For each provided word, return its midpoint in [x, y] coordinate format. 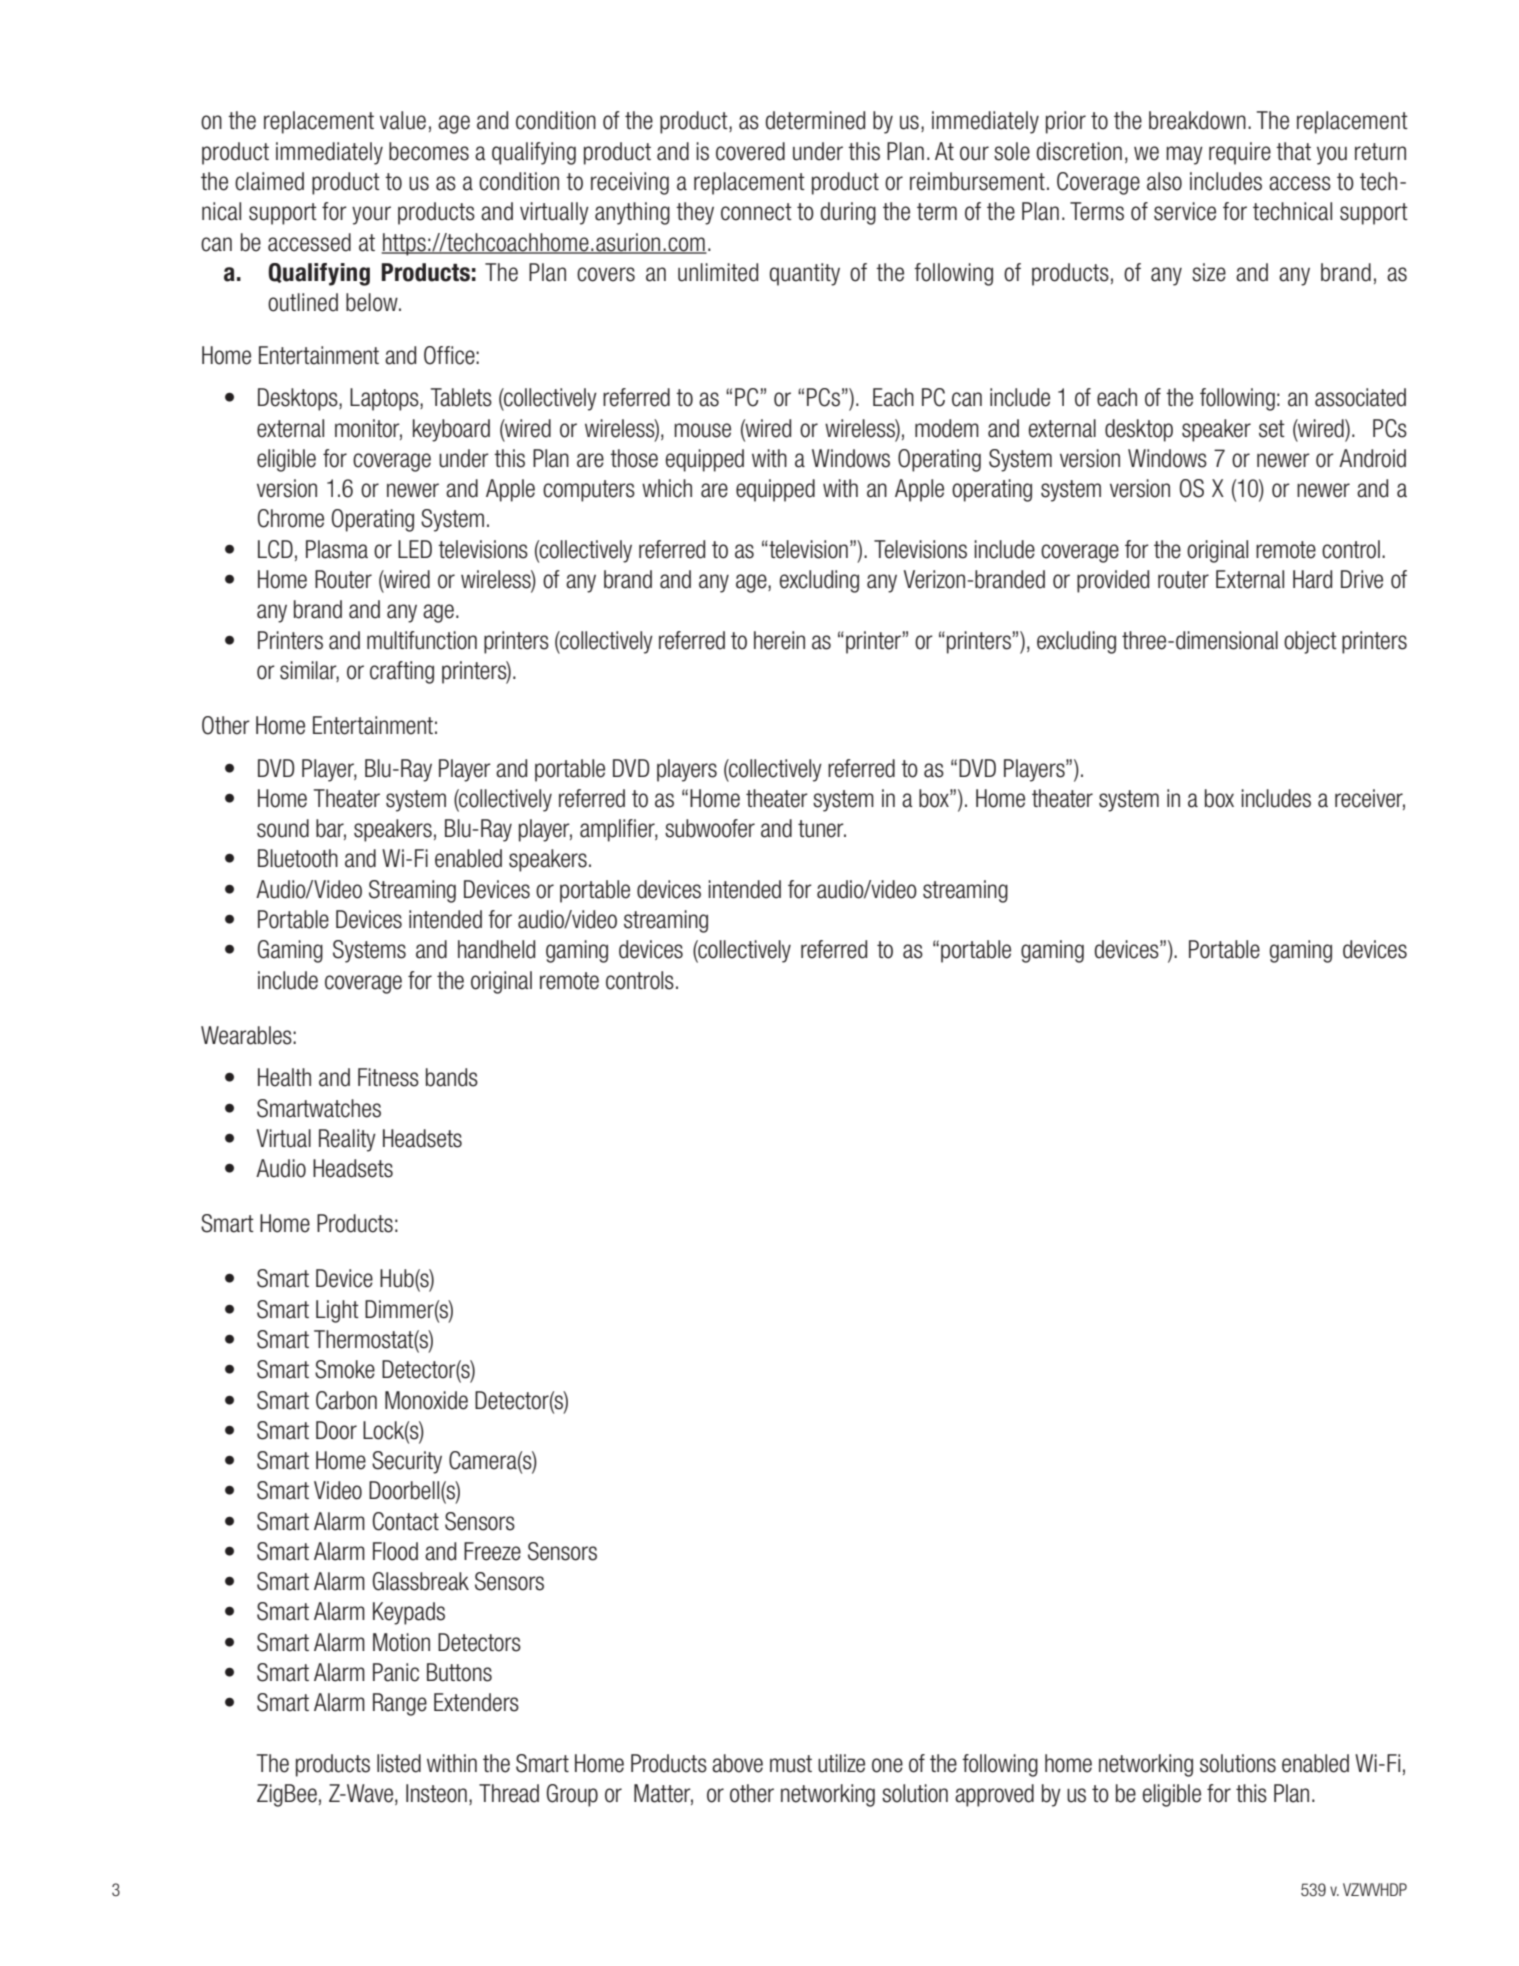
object [1310, 642]
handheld [496, 949]
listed [399, 1763]
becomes [429, 151]
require [1240, 153]
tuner [822, 829]
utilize [841, 1763]
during [848, 213]
